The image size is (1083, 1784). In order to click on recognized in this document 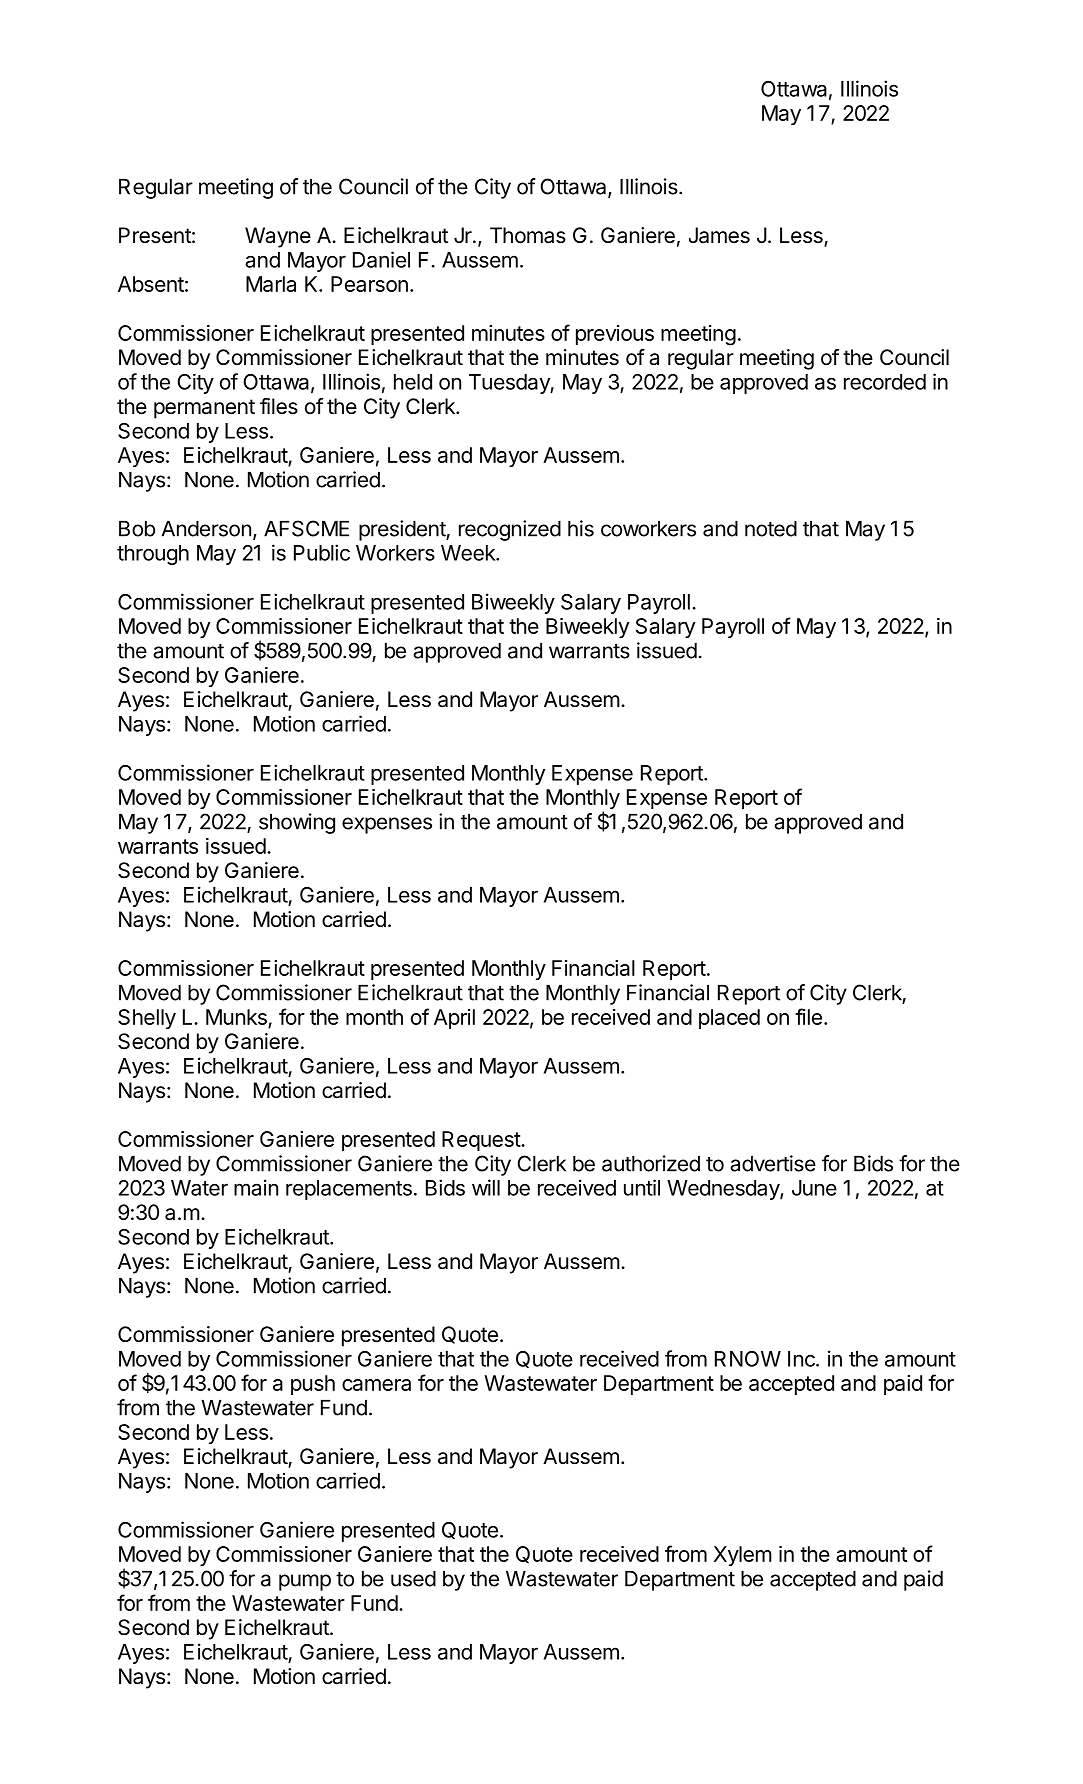, I will do `click(510, 530)`.
